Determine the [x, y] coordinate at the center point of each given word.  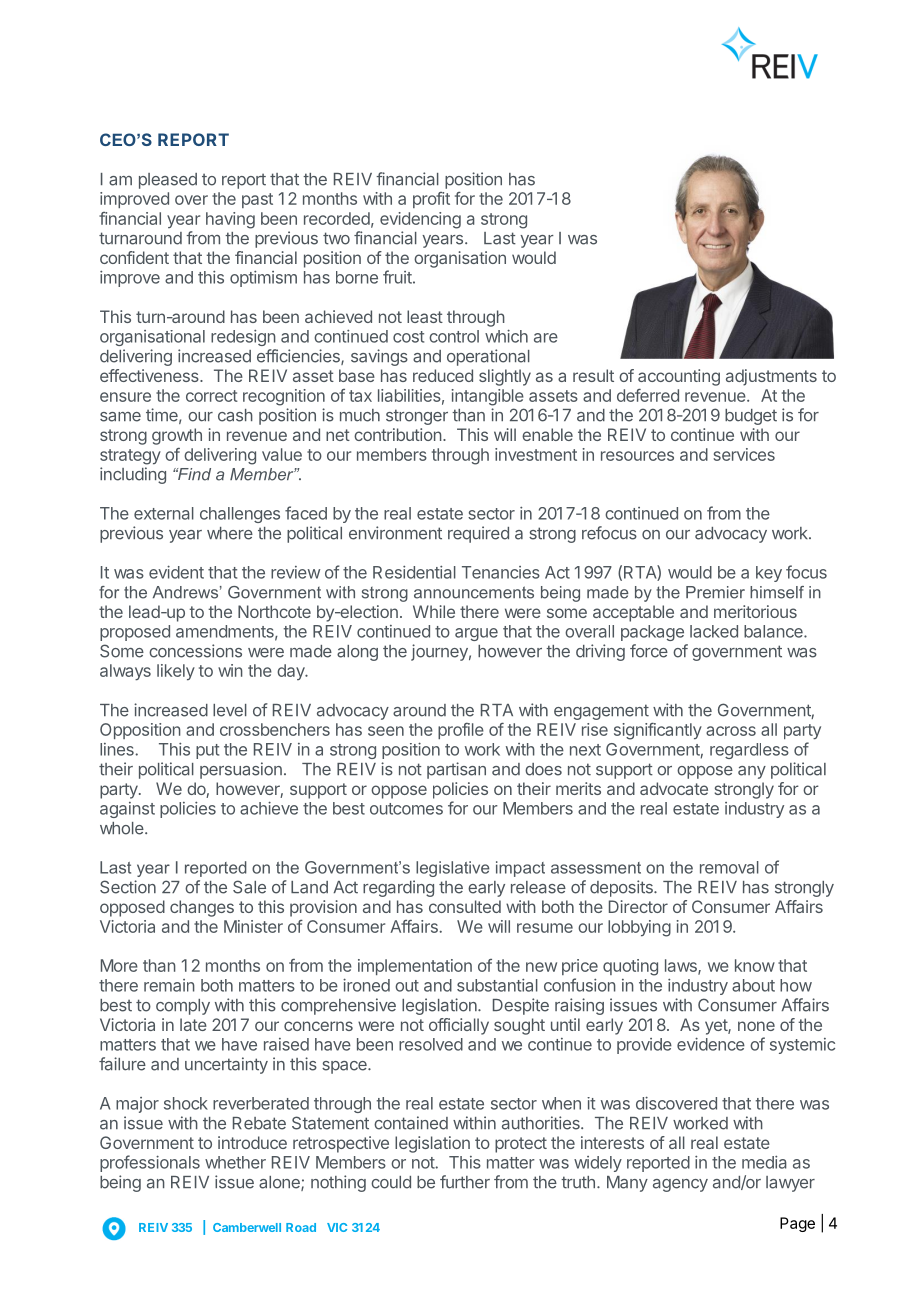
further [465, 1182]
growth [177, 436]
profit [431, 200]
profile [461, 731]
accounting [679, 377]
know [755, 965]
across [731, 731]
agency [680, 1185]
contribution [398, 434]
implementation [415, 967]
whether [235, 1162]
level [230, 710]
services [744, 454]
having [230, 220]
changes [202, 908]
